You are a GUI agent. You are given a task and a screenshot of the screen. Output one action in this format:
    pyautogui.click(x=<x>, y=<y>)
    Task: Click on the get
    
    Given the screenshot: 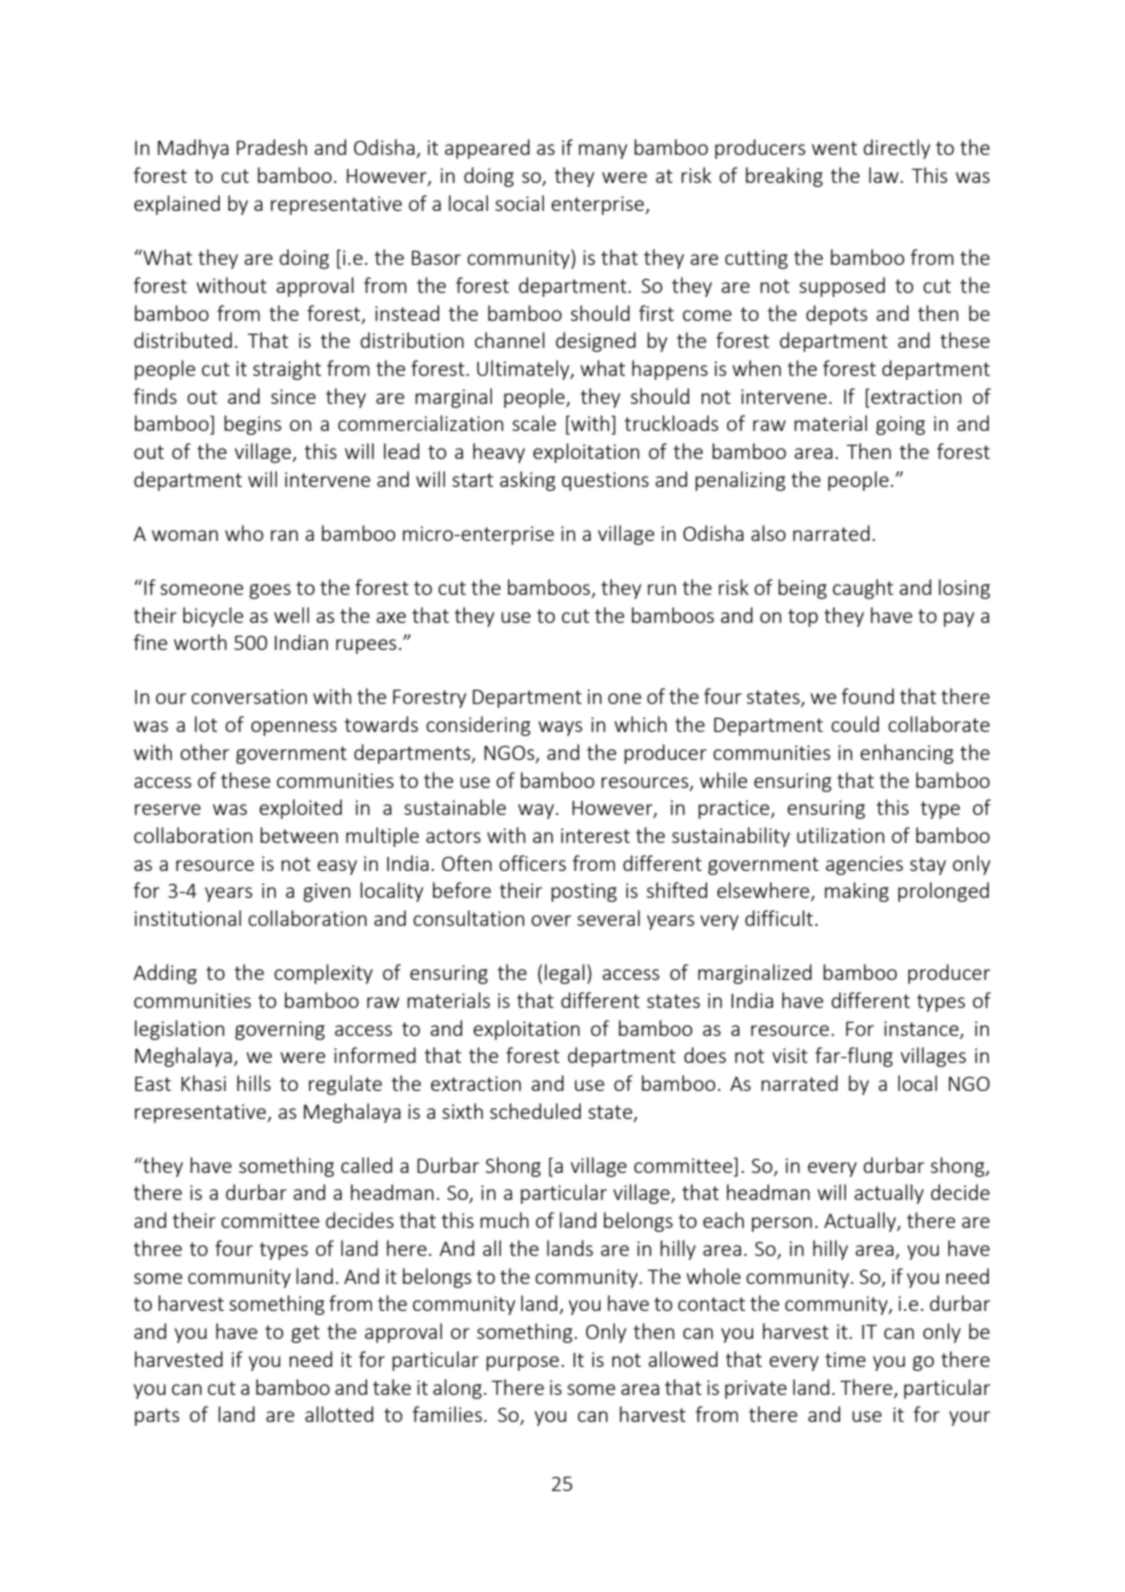 What is the action you would take?
    pyautogui.click(x=305, y=1334)
